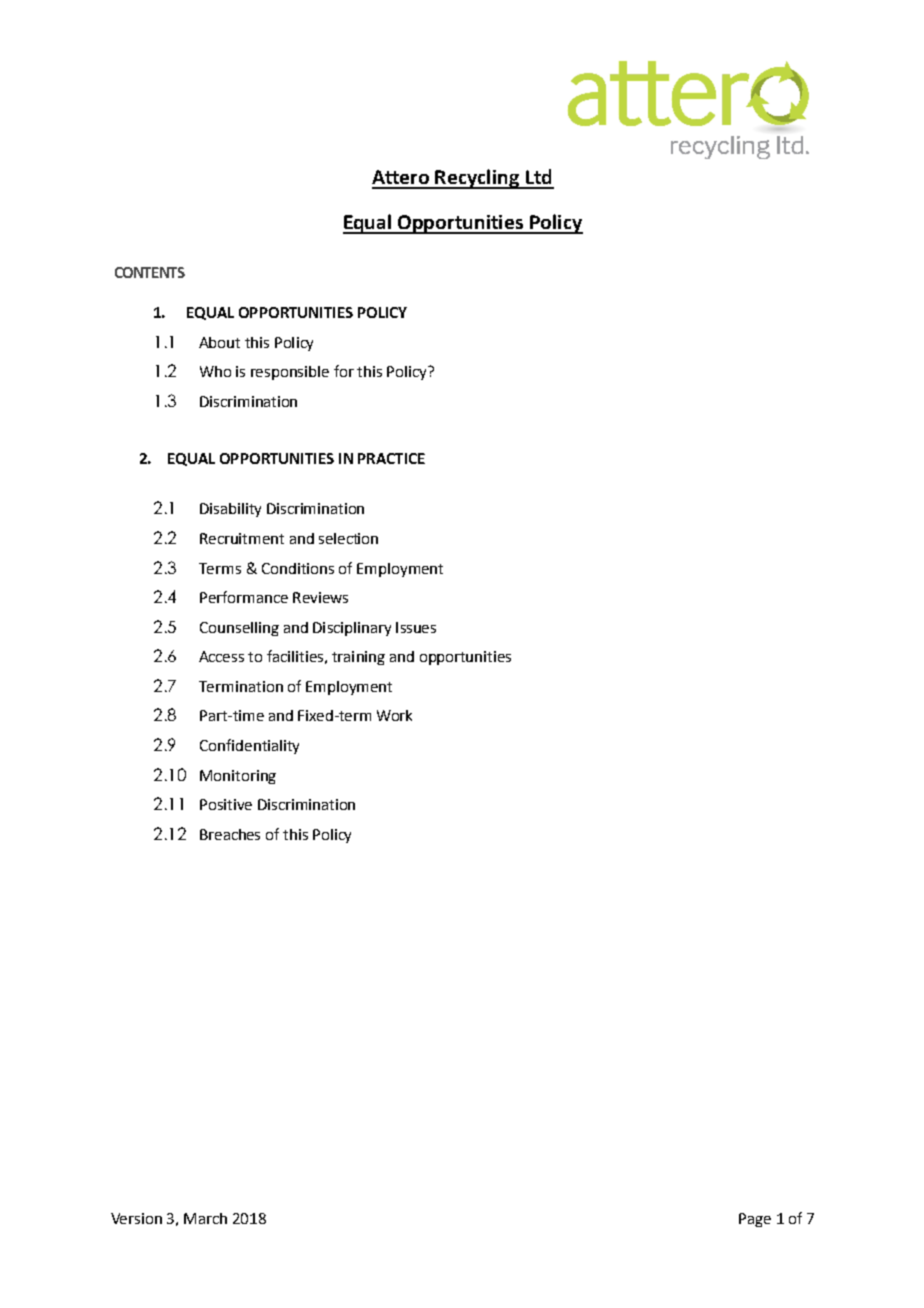  What do you see at coordinates (478, 179) in the screenshot?
I see `Recycling` at bounding box center [478, 179].
